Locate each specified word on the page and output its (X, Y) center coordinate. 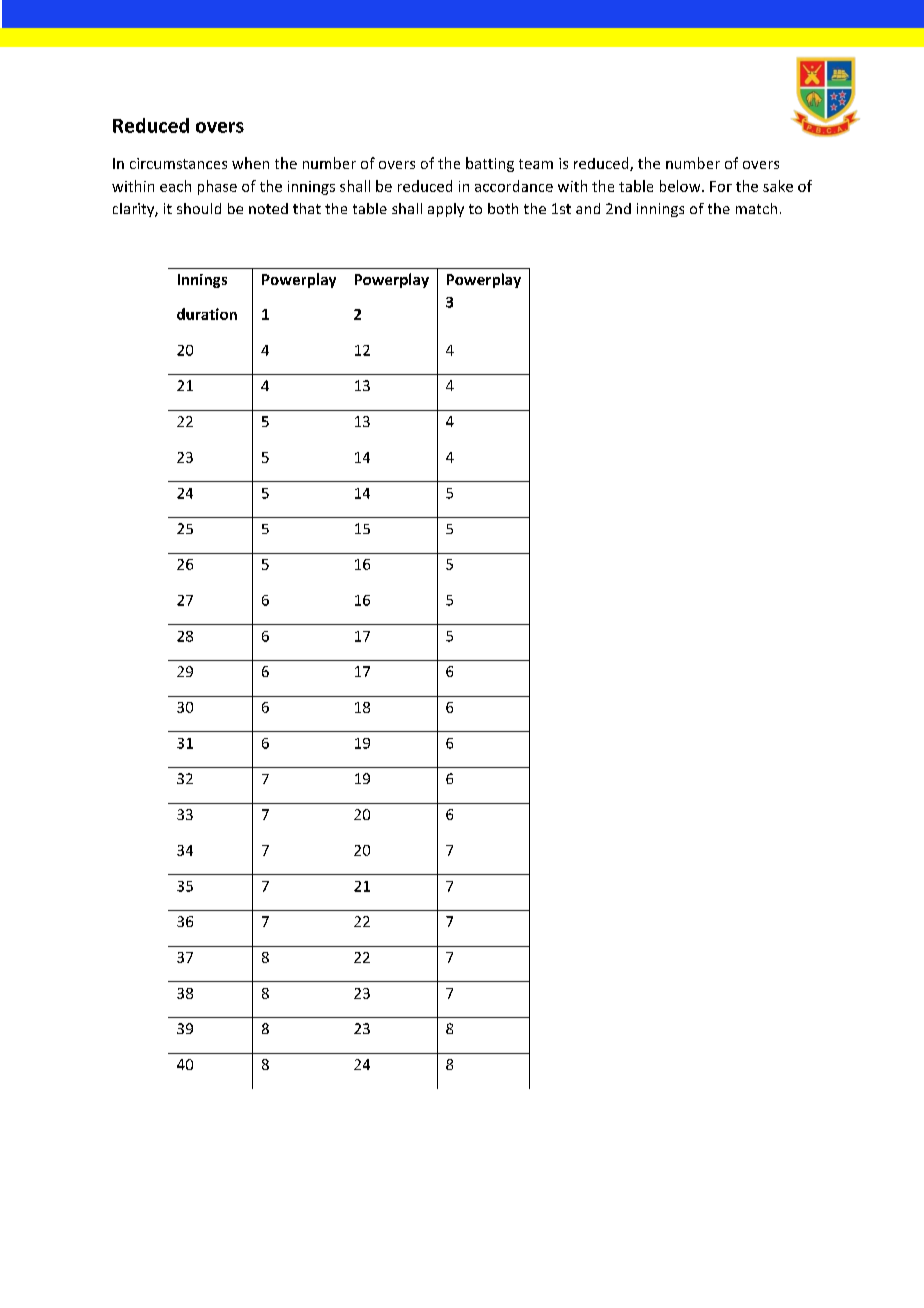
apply (446, 210)
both (503, 208)
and (588, 208)
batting (490, 164)
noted (268, 208)
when (250, 163)
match (756, 208)
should (199, 208)
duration (207, 314)
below (681, 186)
